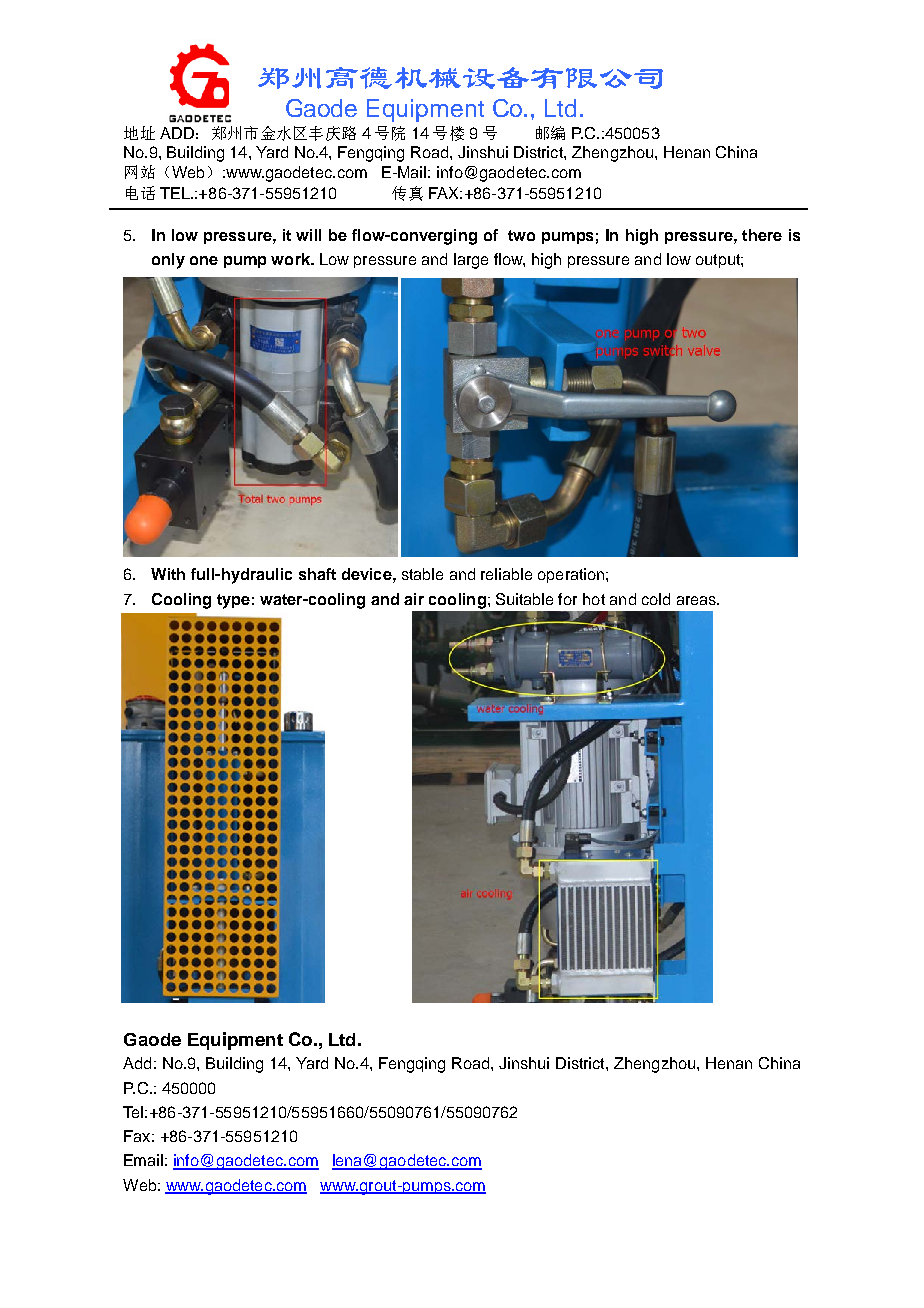 The width and height of the image is (924, 1308). I want to click on operation, so click(572, 575).
